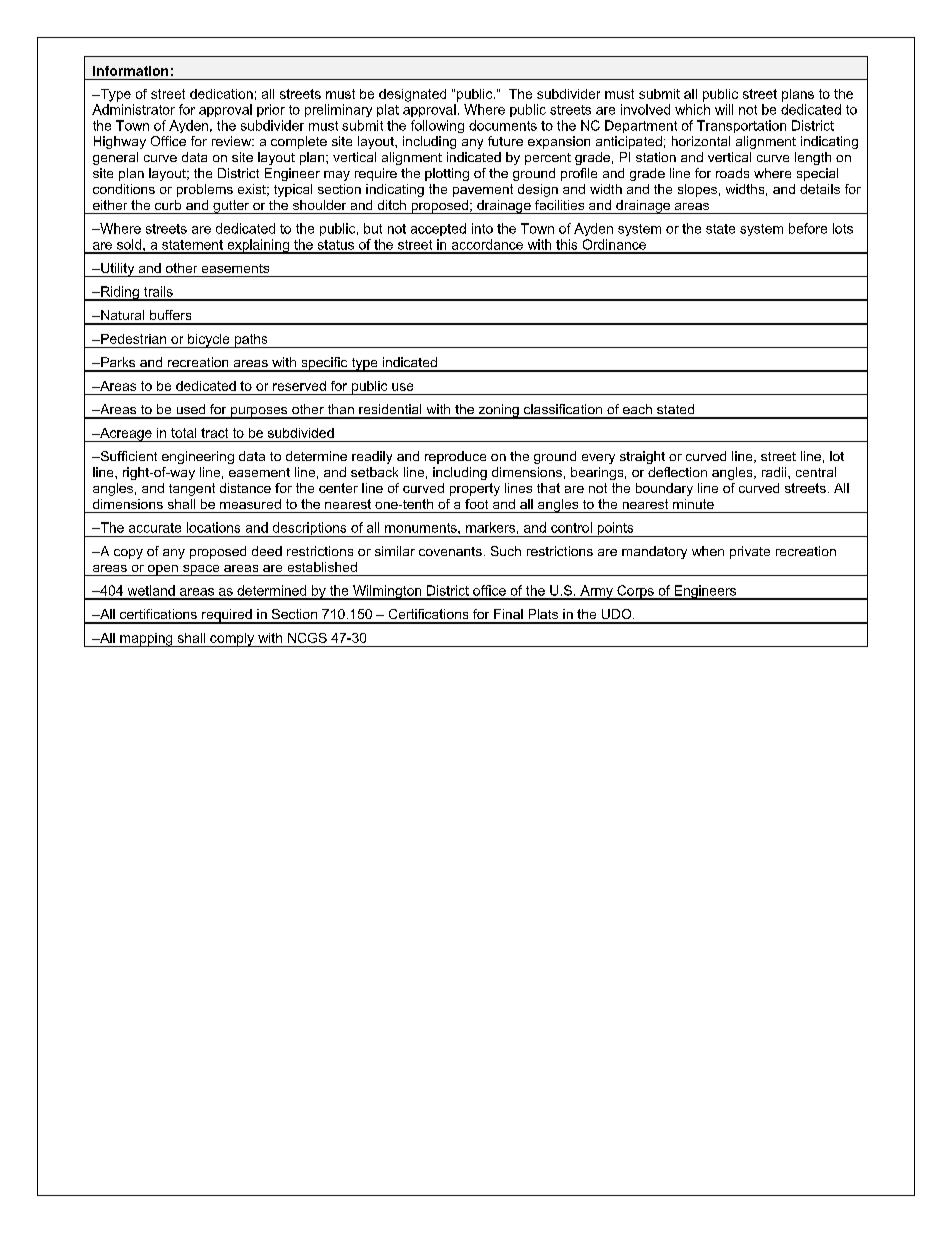  Describe the element at coordinates (503, 125) in the document. I see `documents` at that location.
